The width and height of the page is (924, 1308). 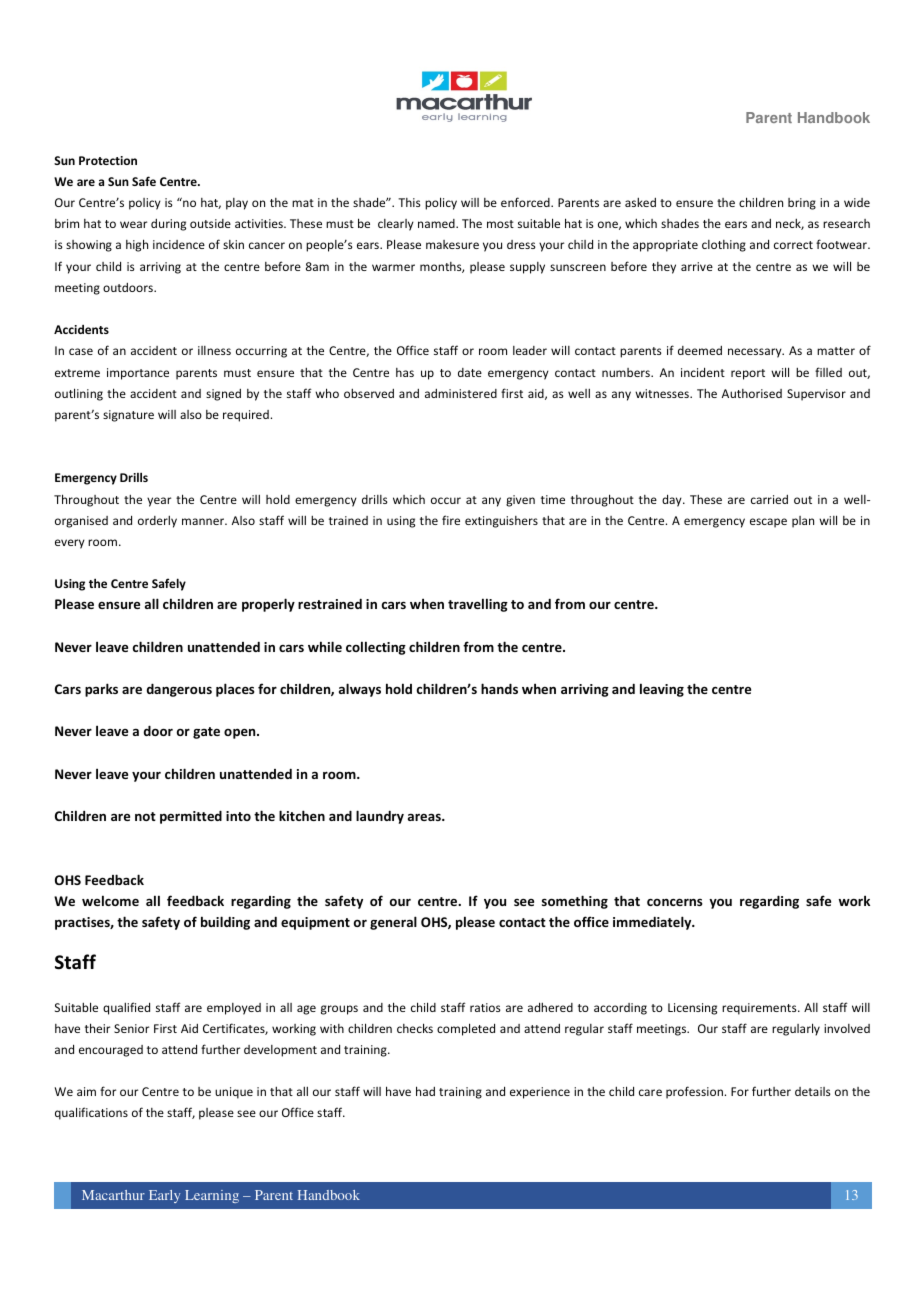 I want to click on details, so click(x=813, y=1091).
